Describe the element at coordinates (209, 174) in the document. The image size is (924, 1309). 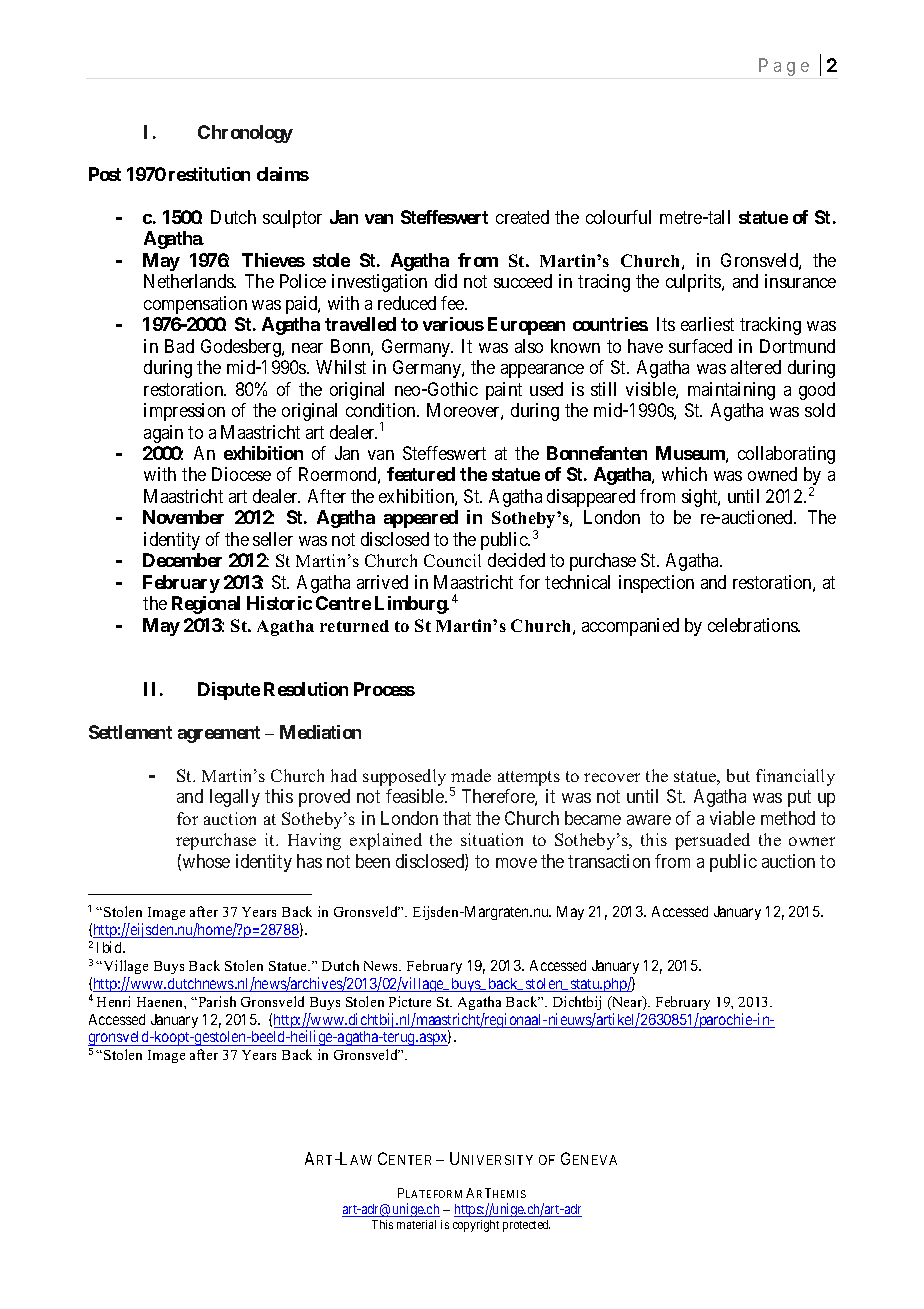
I see `restitution` at that location.
